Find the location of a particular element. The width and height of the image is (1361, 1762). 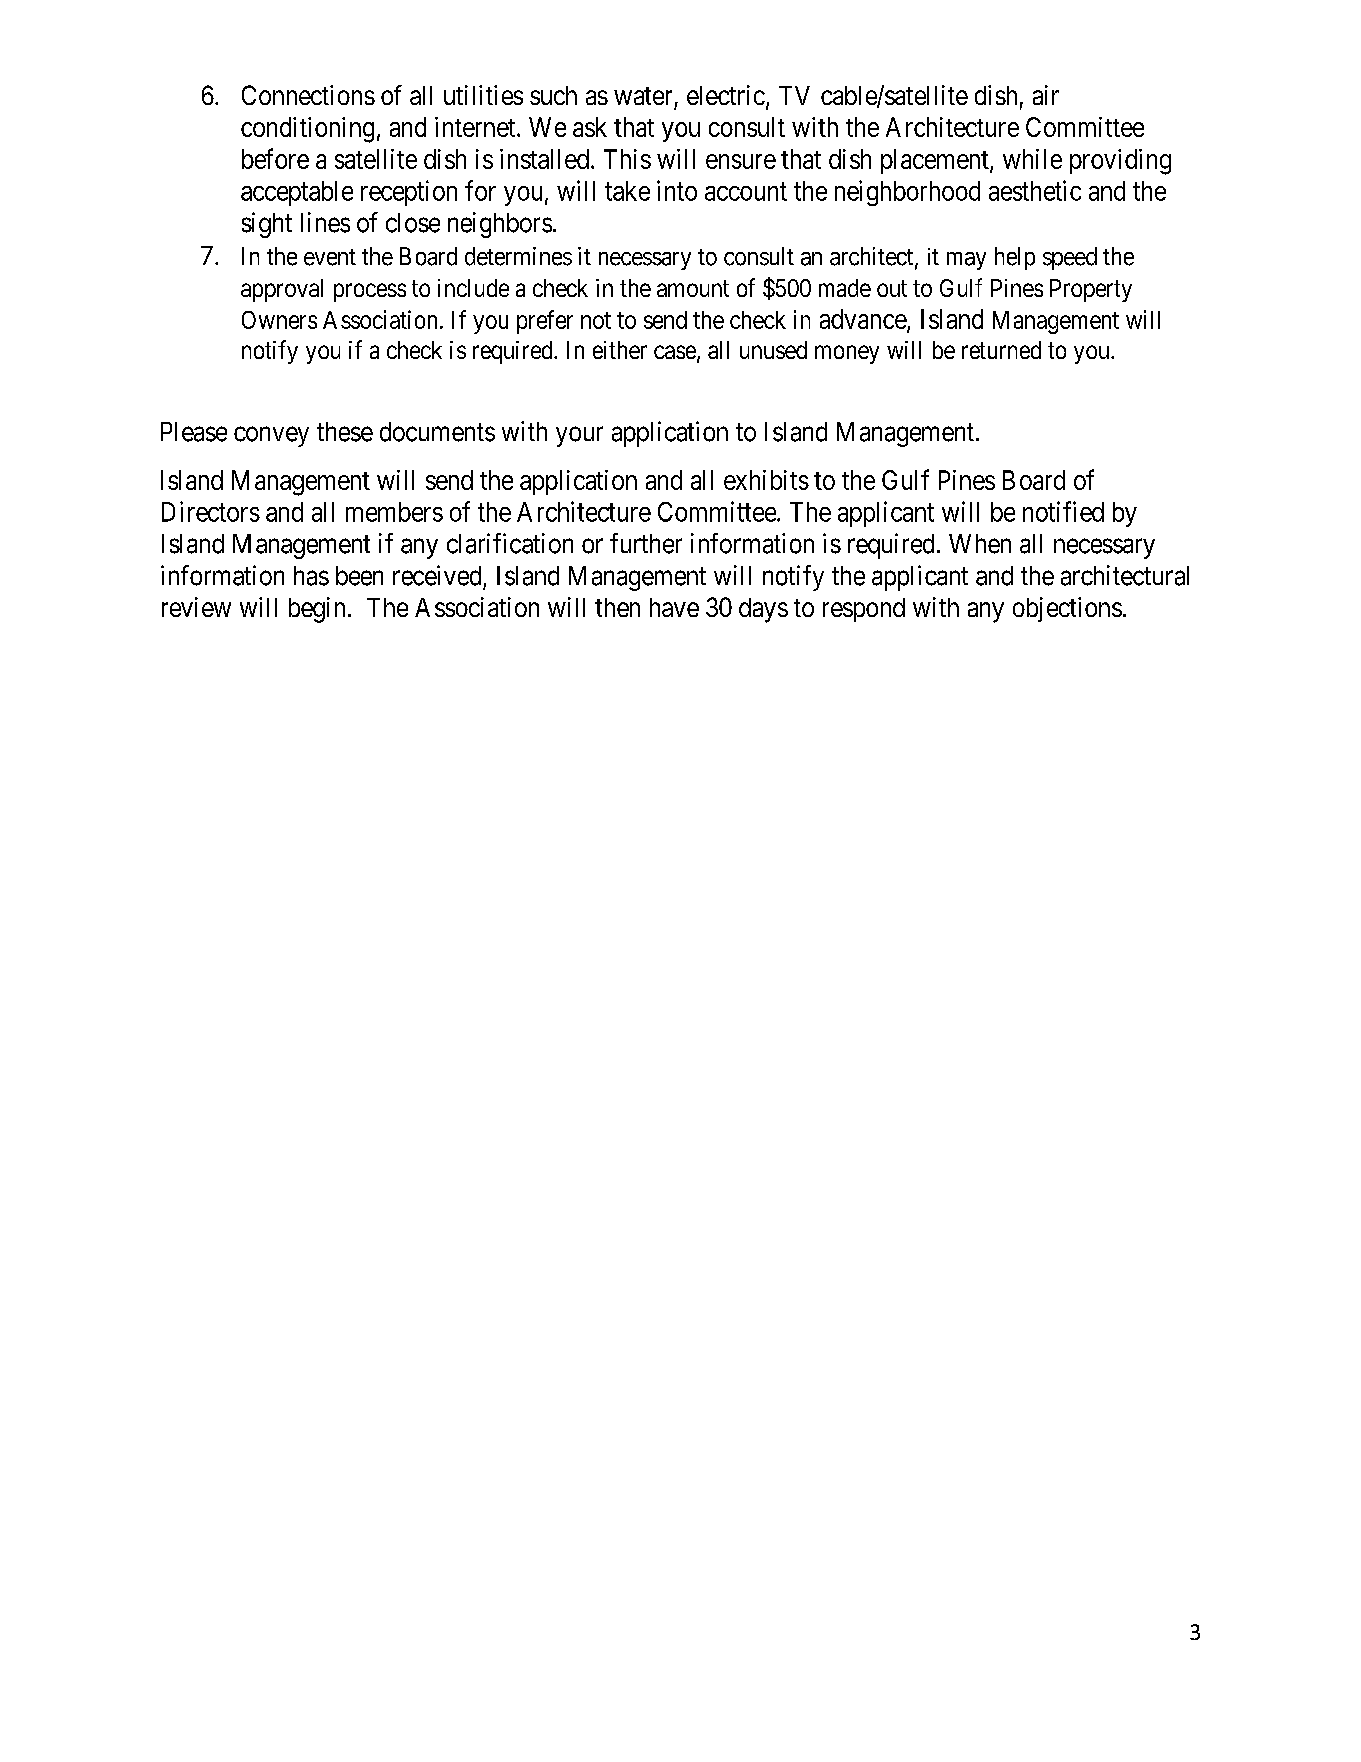

water is located at coordinates (643, 96).
